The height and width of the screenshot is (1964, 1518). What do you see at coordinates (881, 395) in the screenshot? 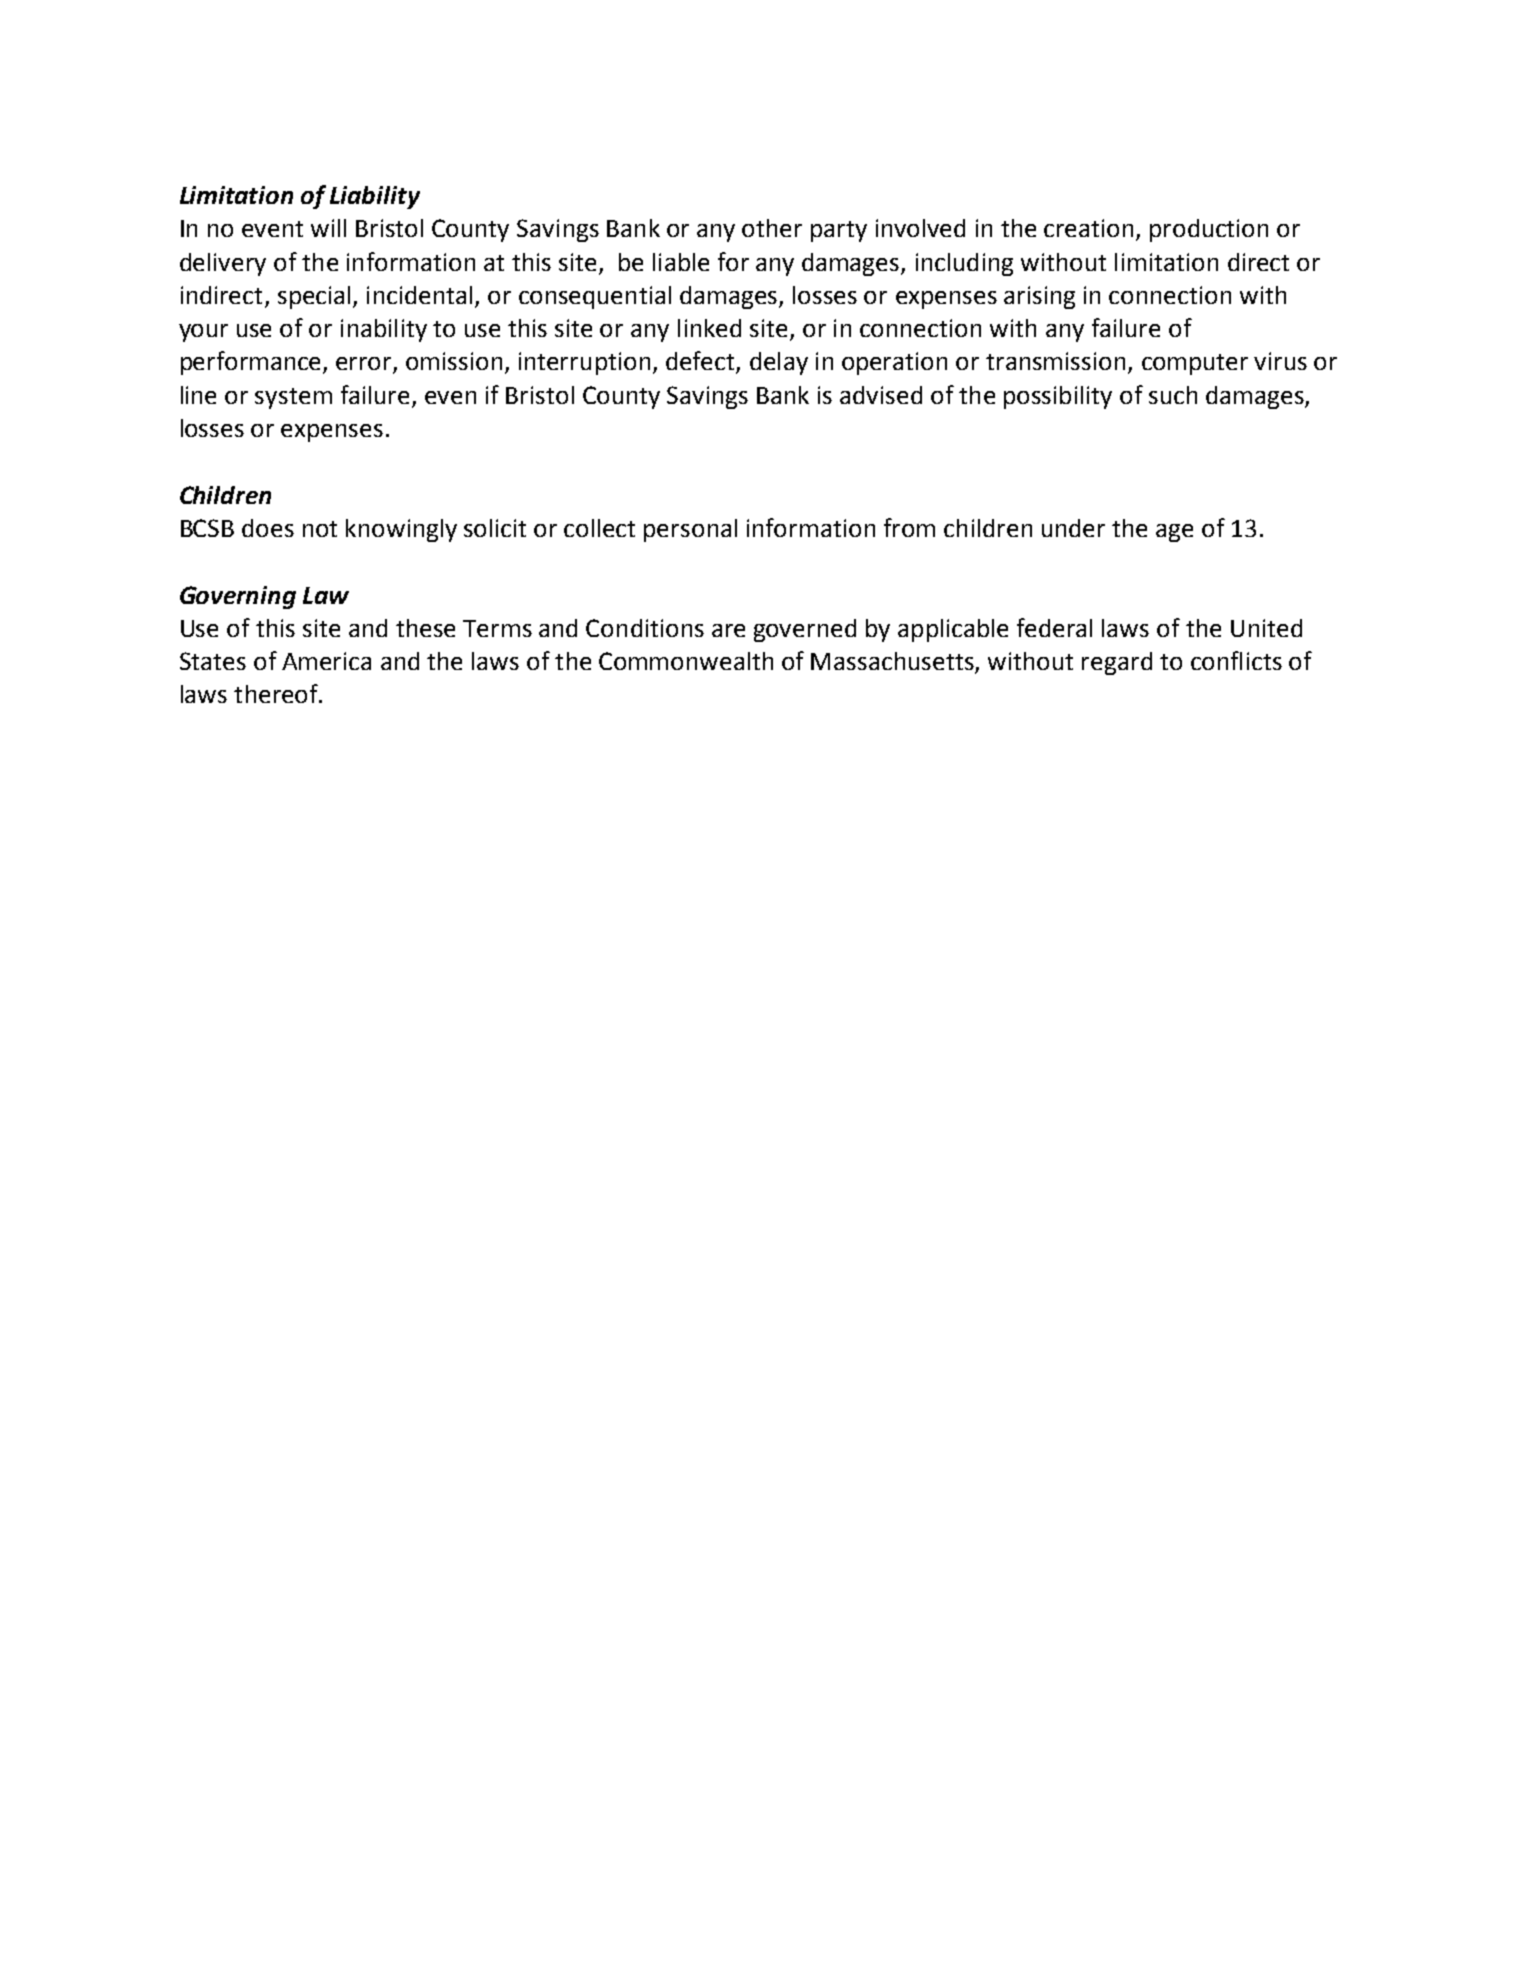
I see `advised` at bounding box center [881, 395].
